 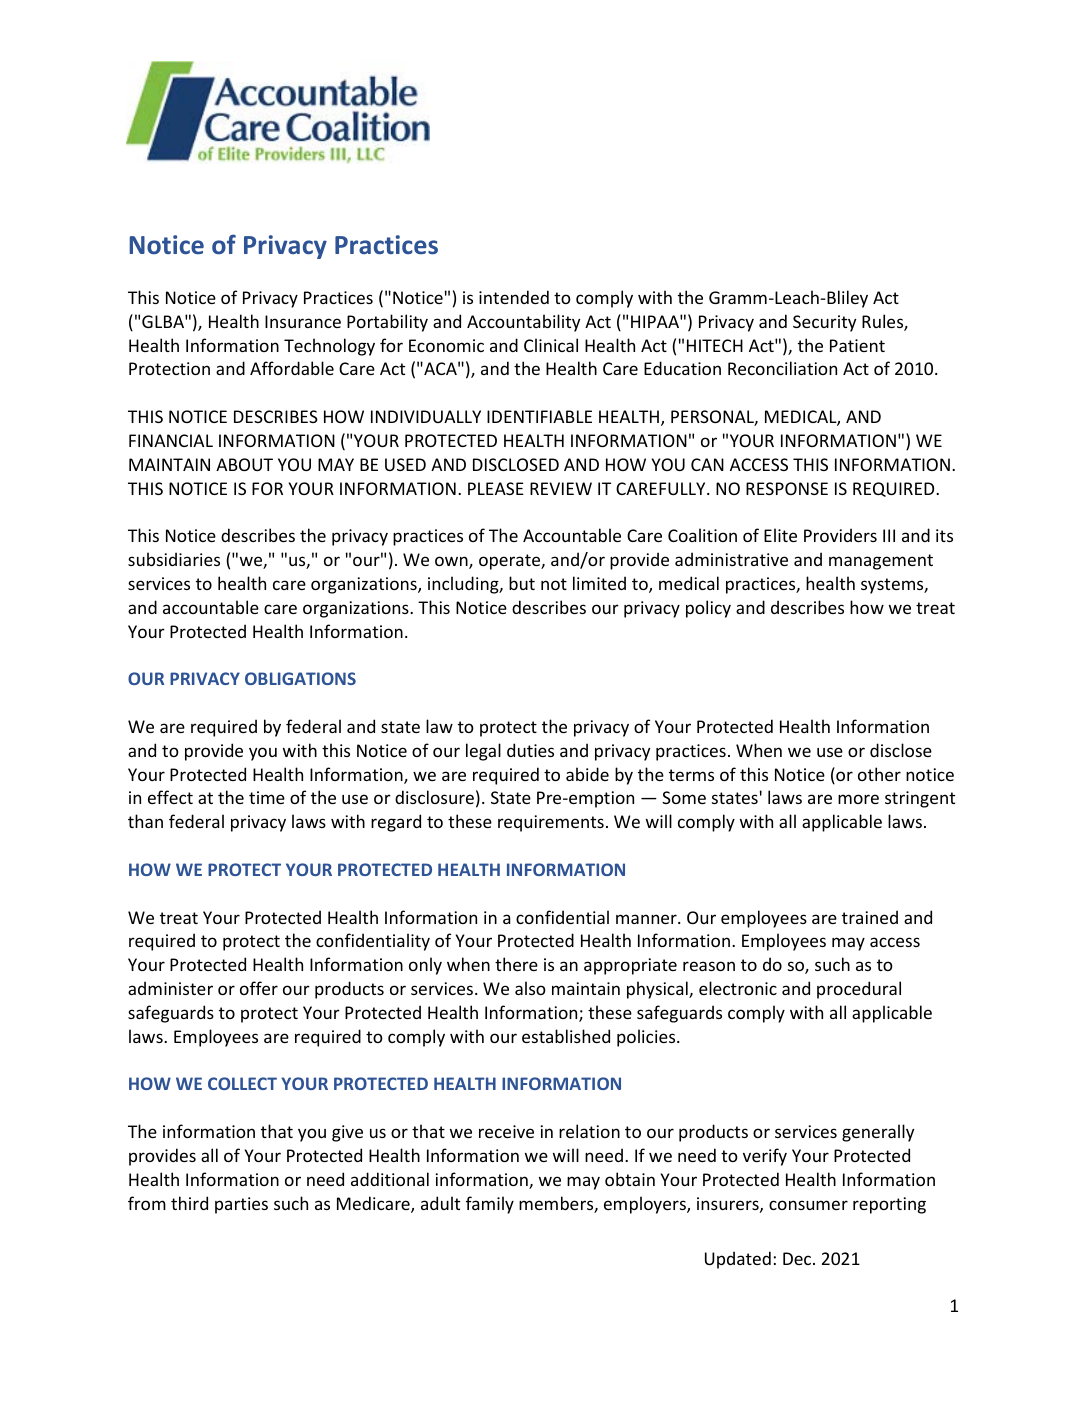 I want to click on Security, so click(x=824, y=323).
